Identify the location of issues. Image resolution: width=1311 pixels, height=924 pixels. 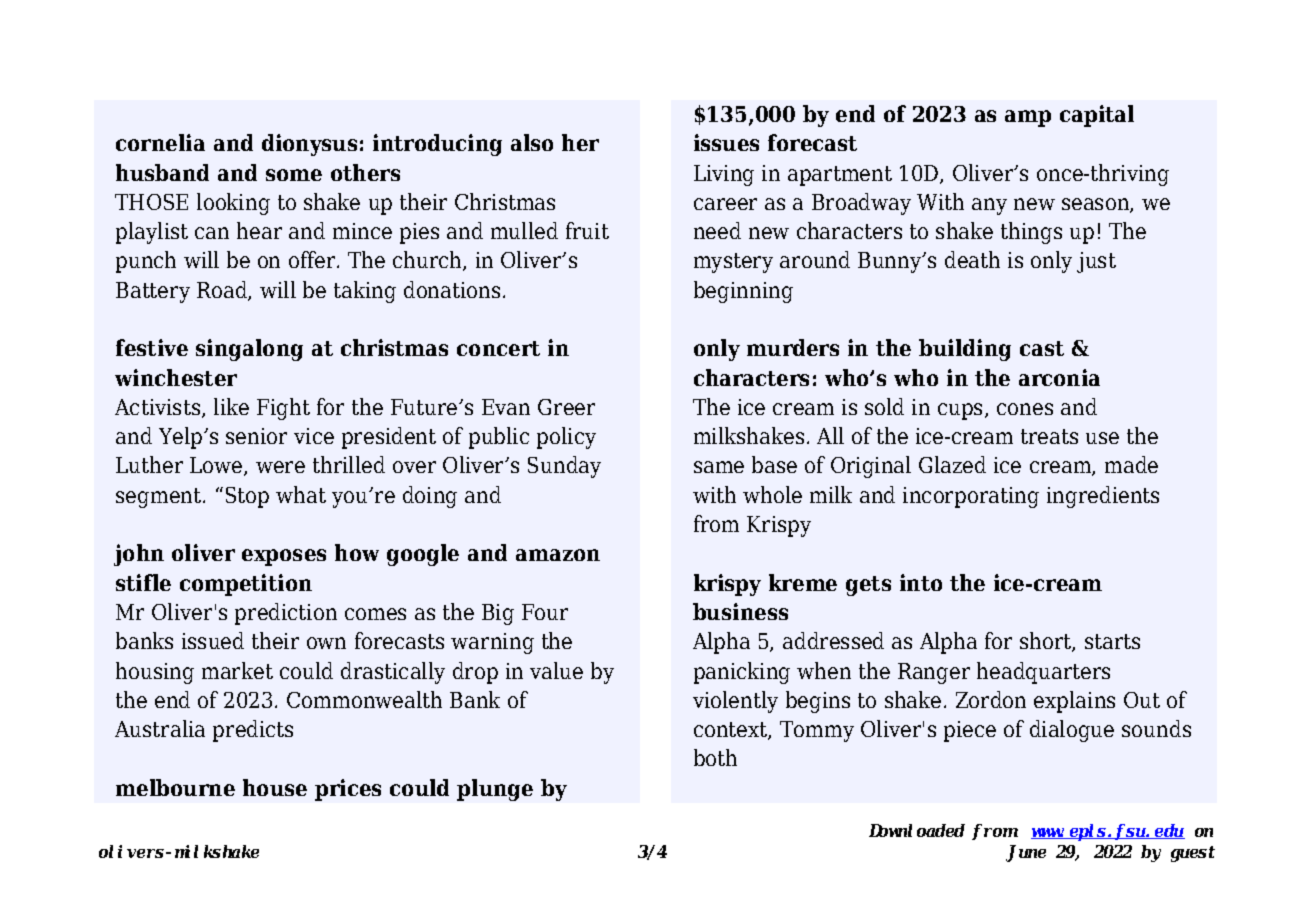
(726, 142).
